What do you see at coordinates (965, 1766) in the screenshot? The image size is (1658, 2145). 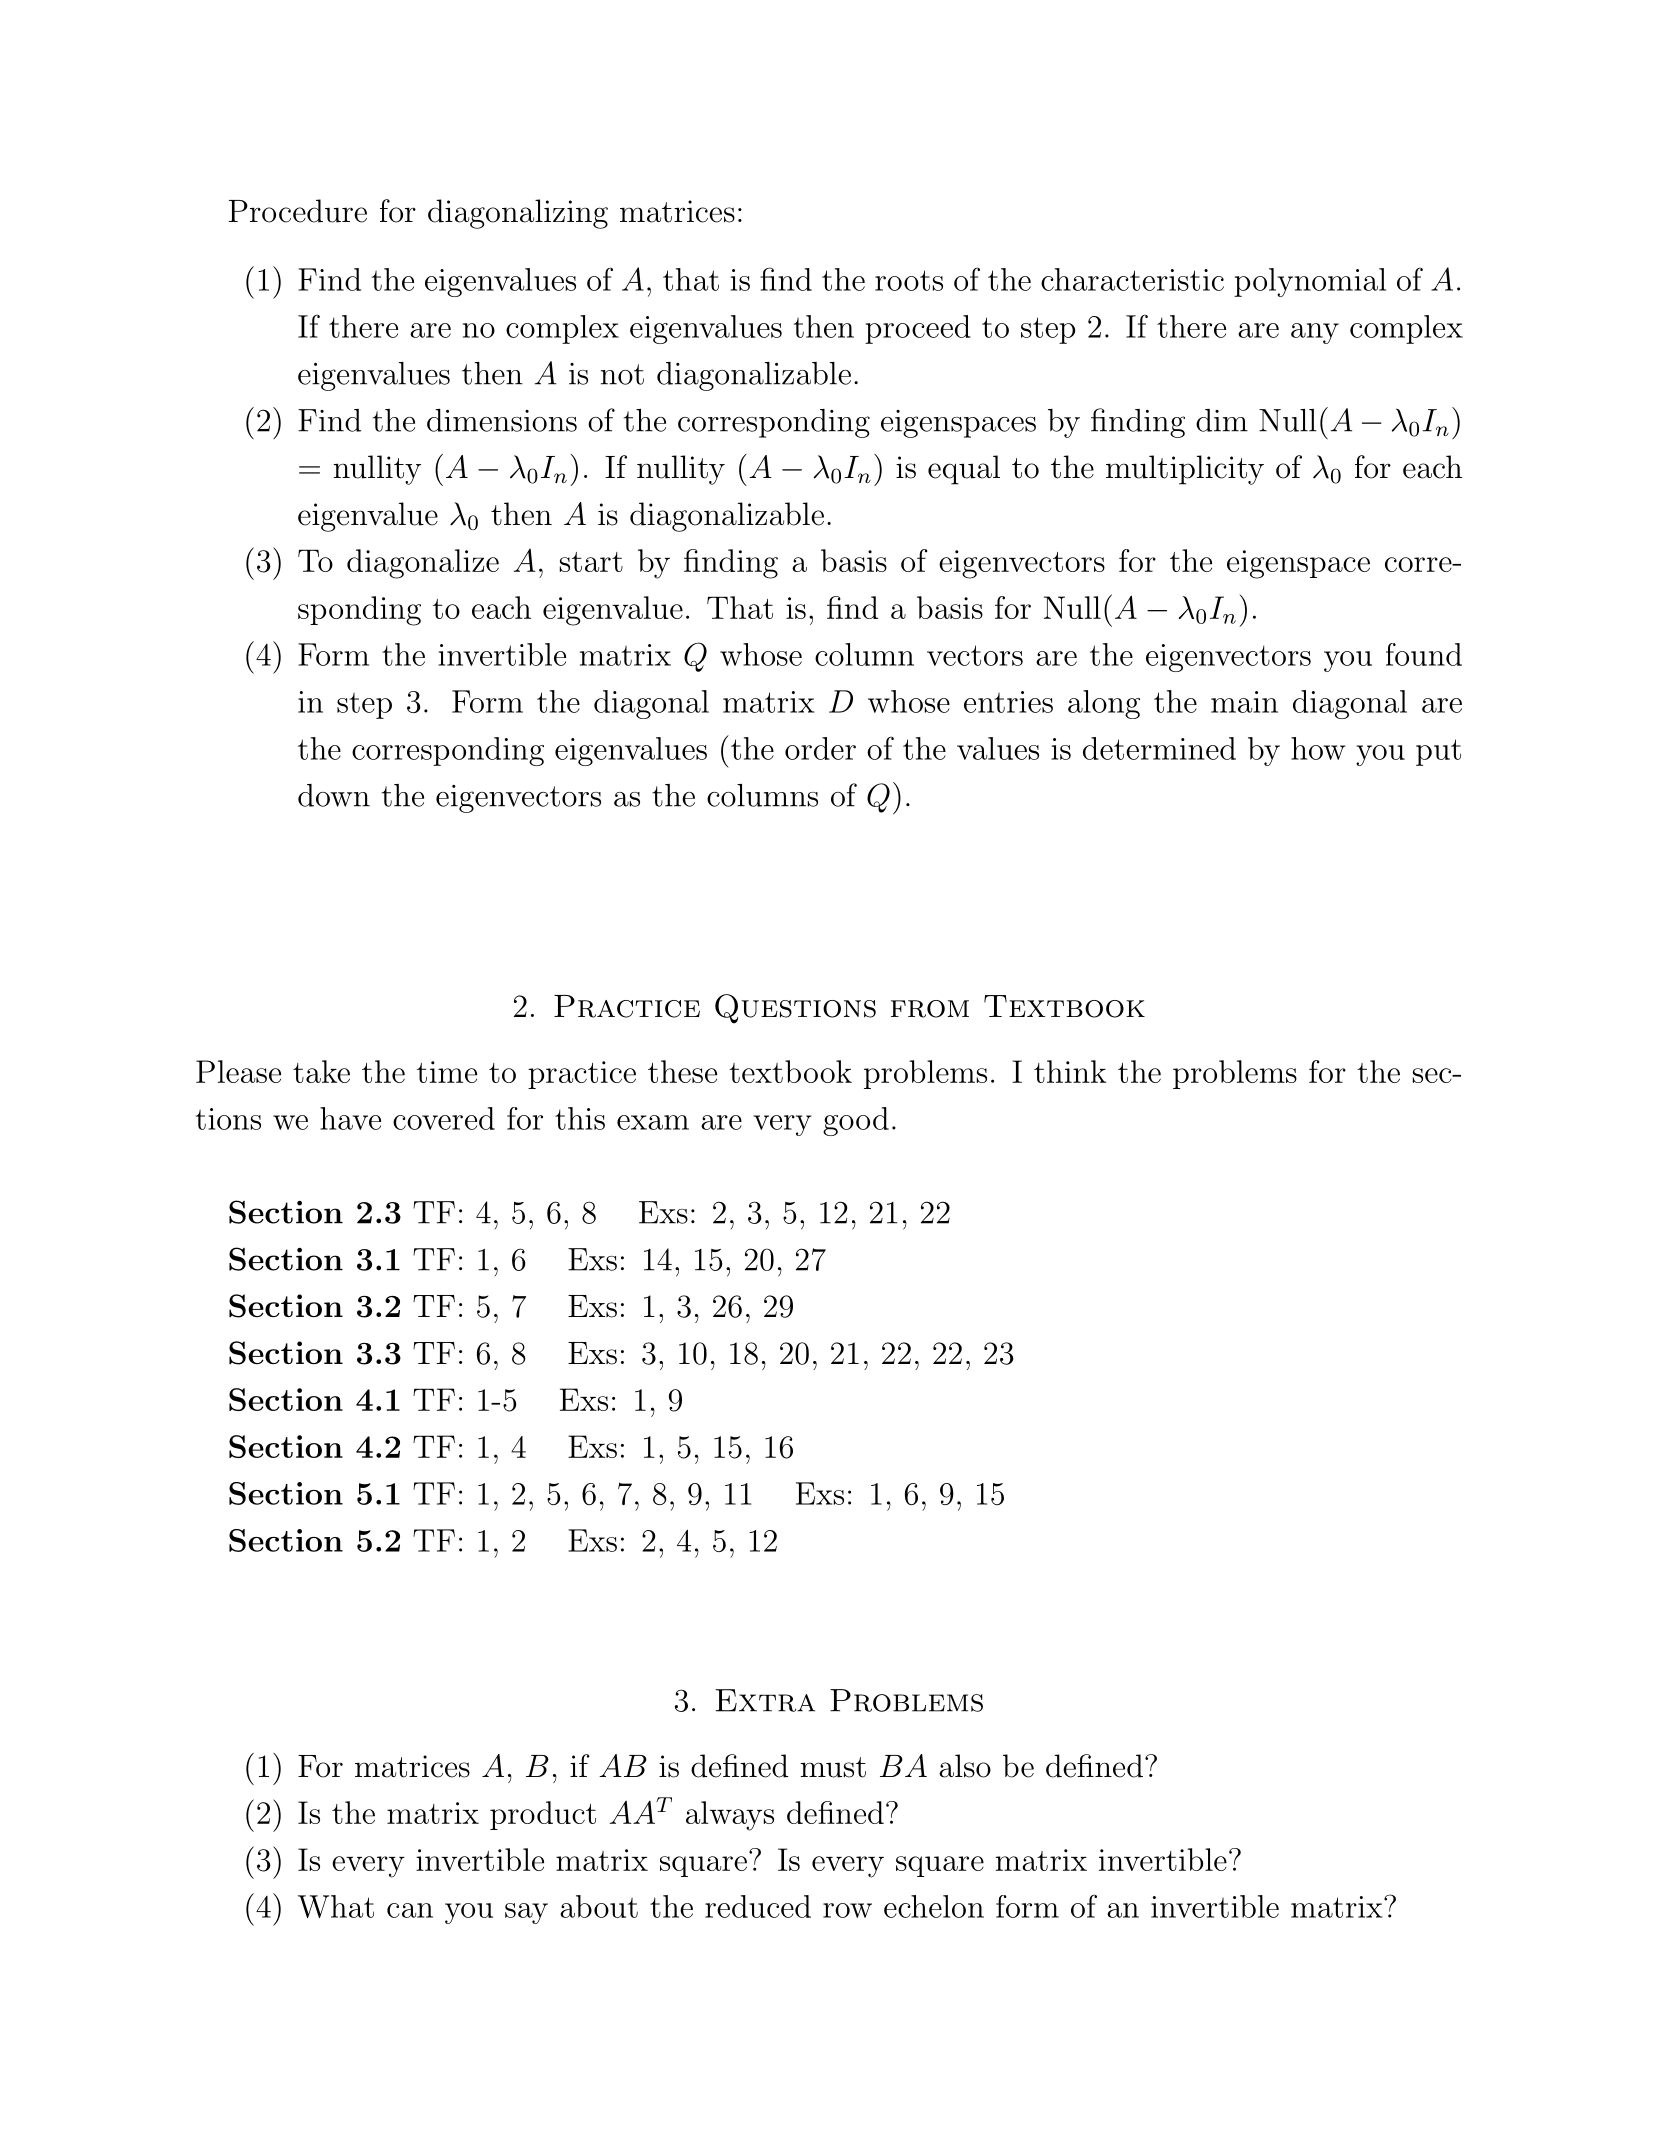 I see `also` at bounding box center [965, 1766].
